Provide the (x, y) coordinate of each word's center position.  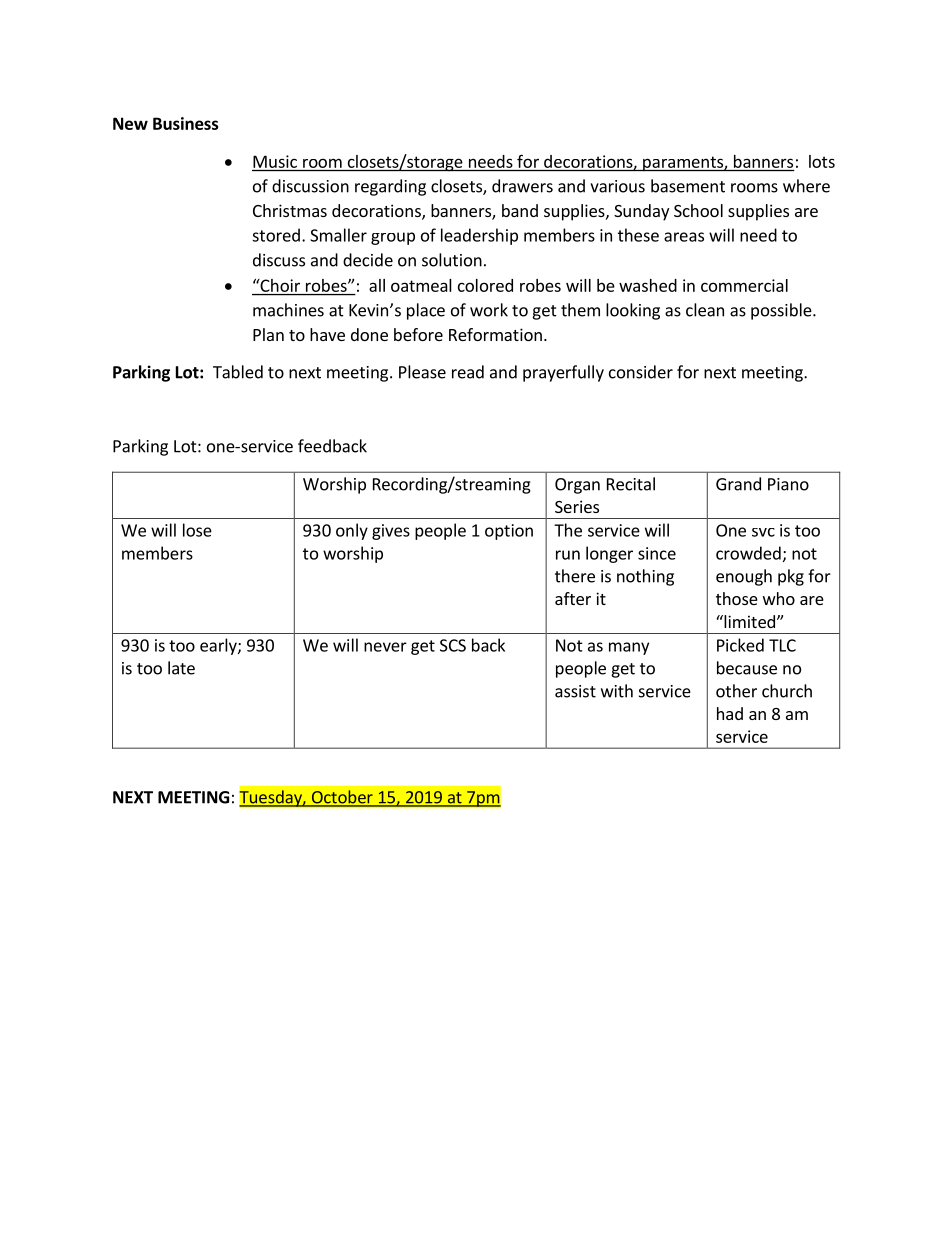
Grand (738, 484)
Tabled (238, 372)
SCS (453, 645)
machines (288, 310)
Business (186, 123)
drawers (522, 186)
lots (822, 161)
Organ (577, 486)
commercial (744, 285)
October (342, 798)
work (489, 310)
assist (575, 691)
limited (748, 621)
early (219, 646)
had (730, 713)
